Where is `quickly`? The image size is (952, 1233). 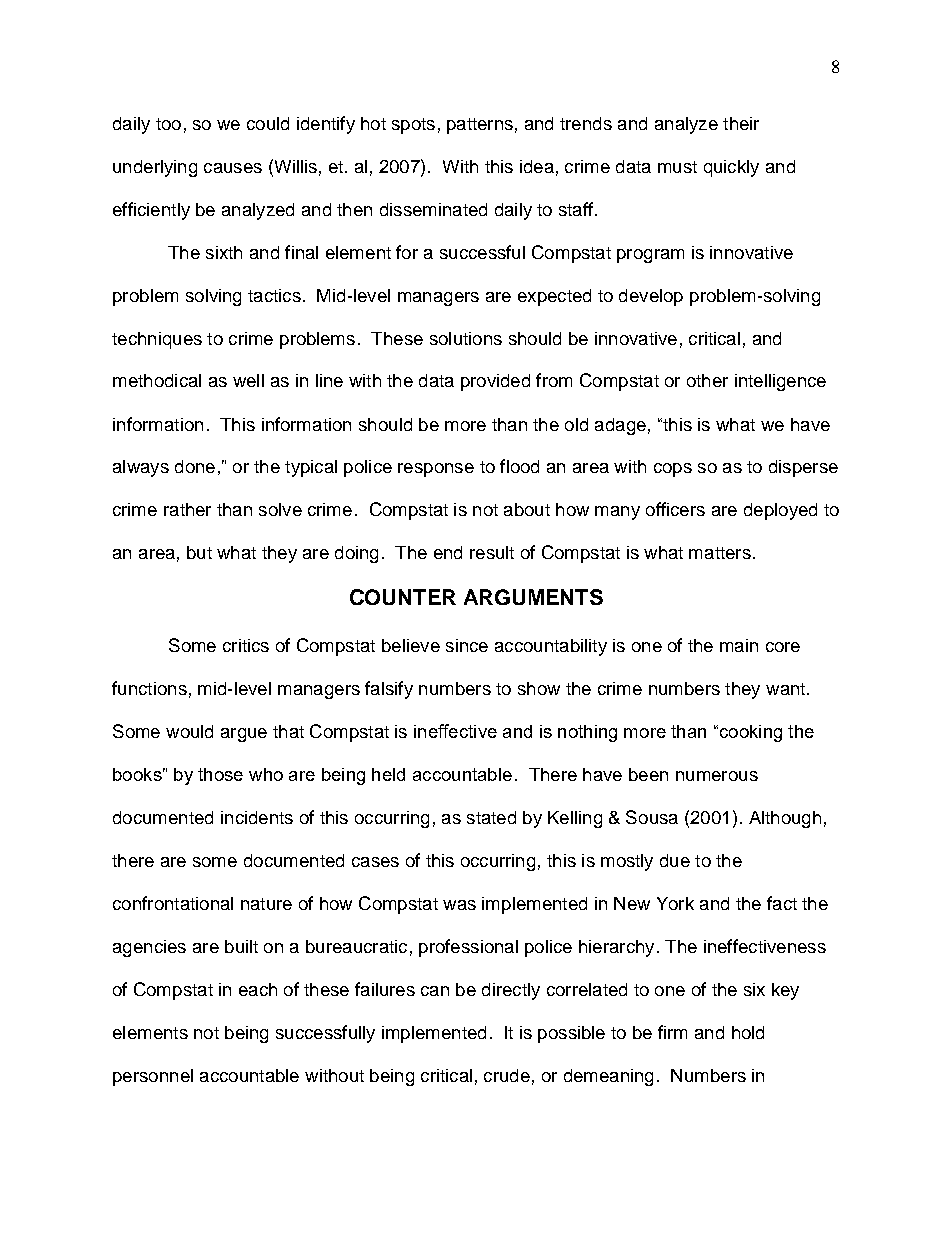 quickly is located at coordinates (731, 168).
